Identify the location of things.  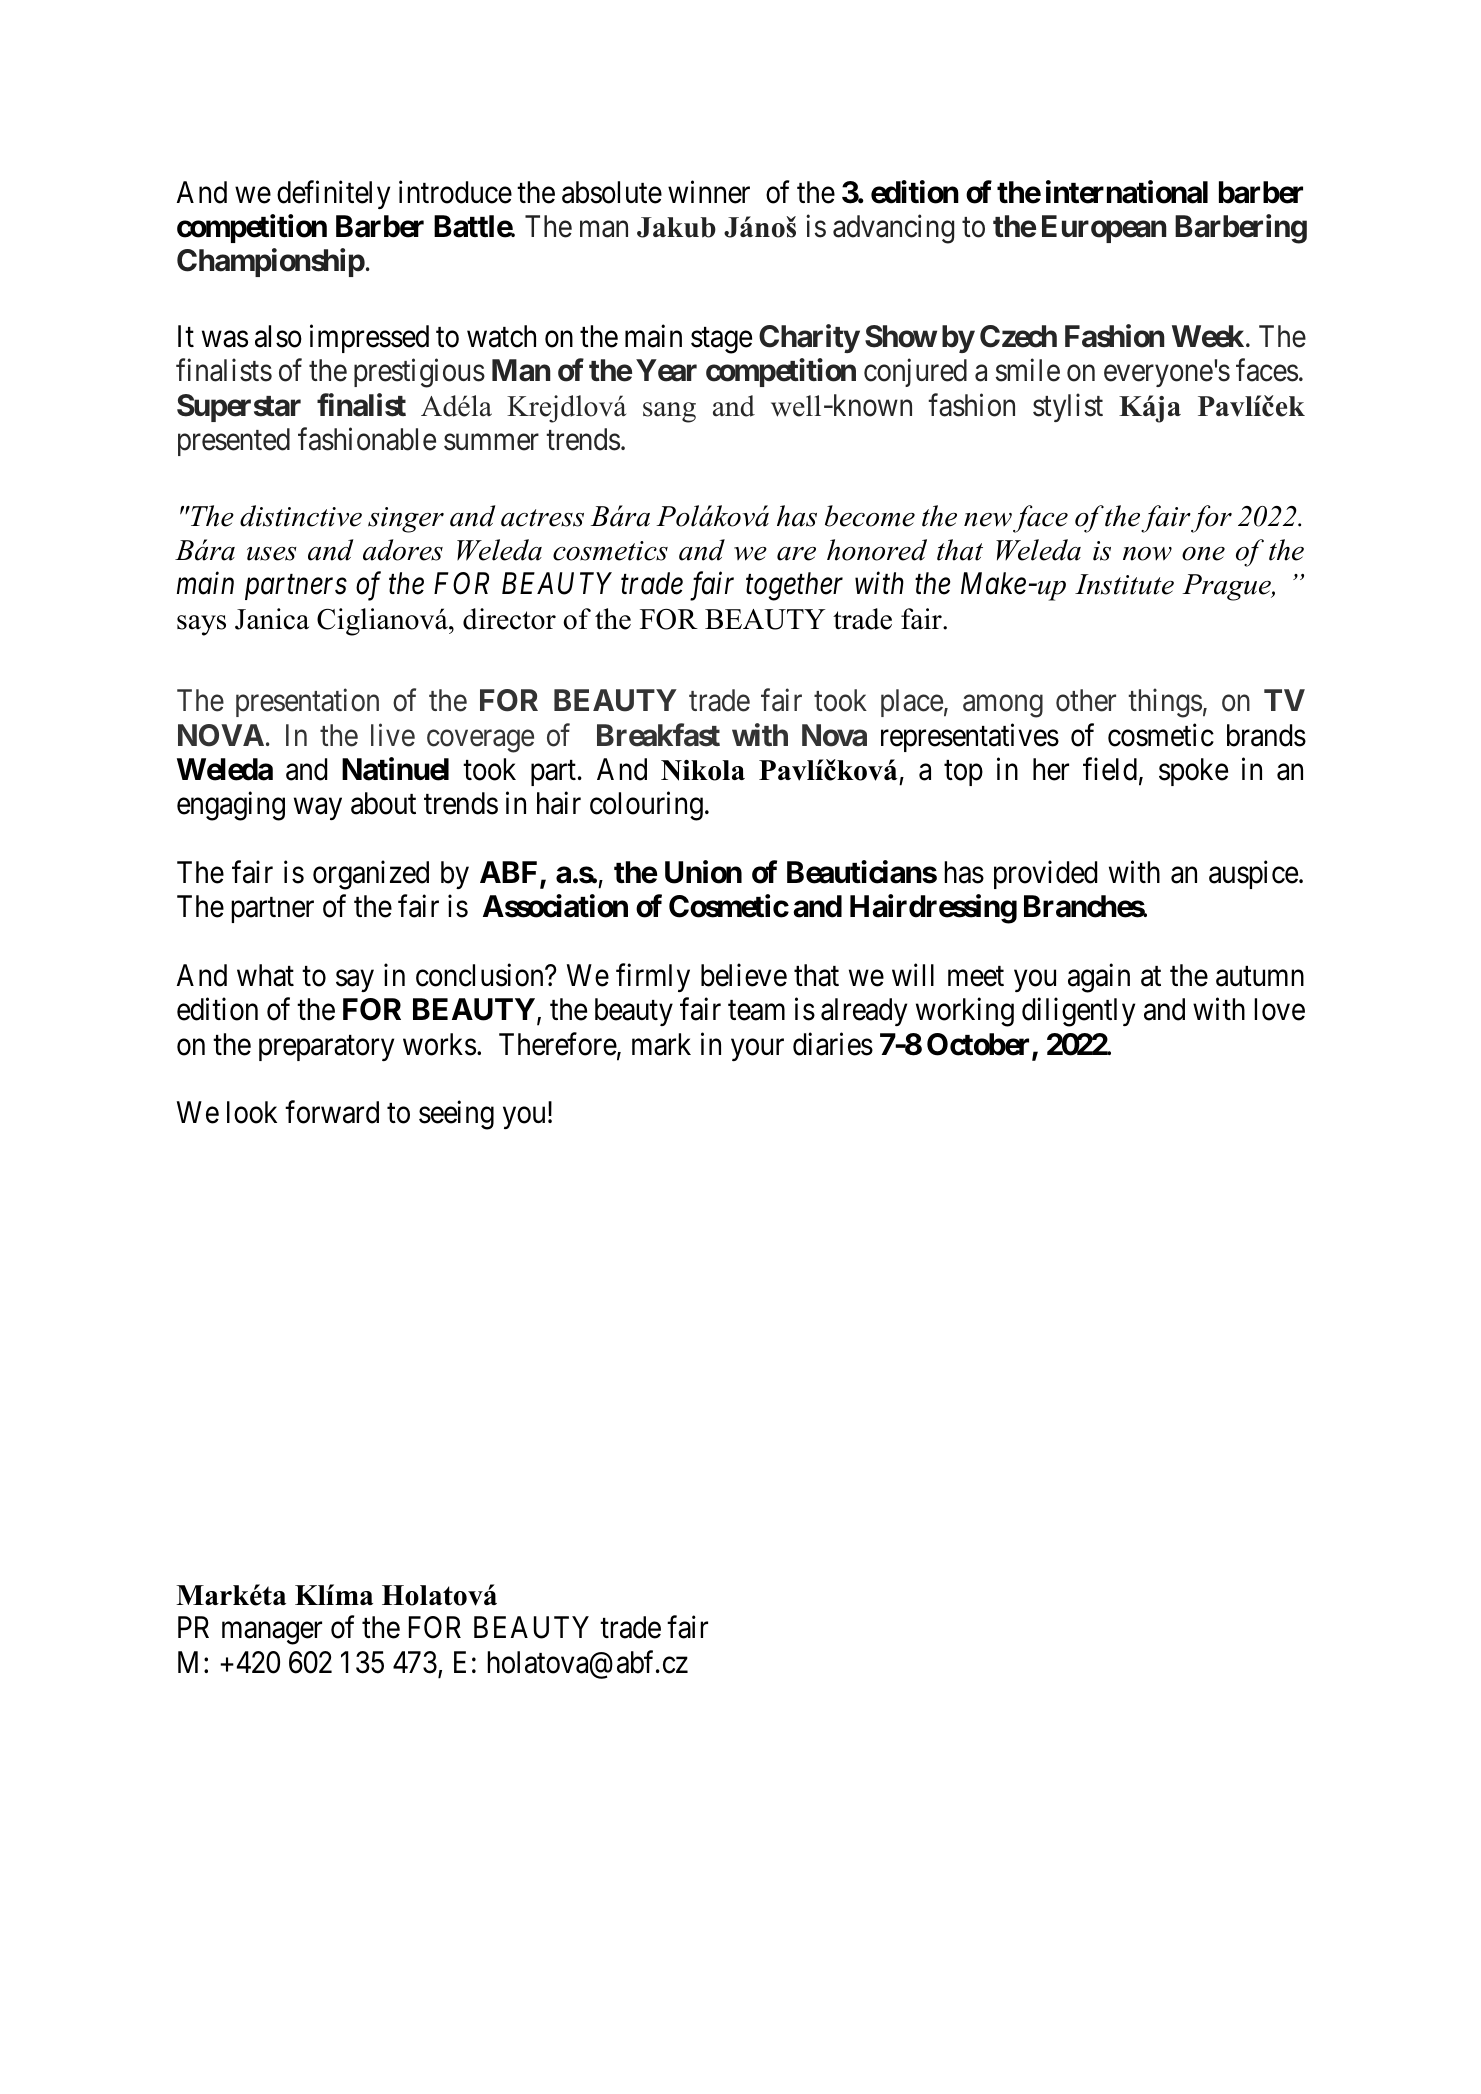
(1165, 703).
